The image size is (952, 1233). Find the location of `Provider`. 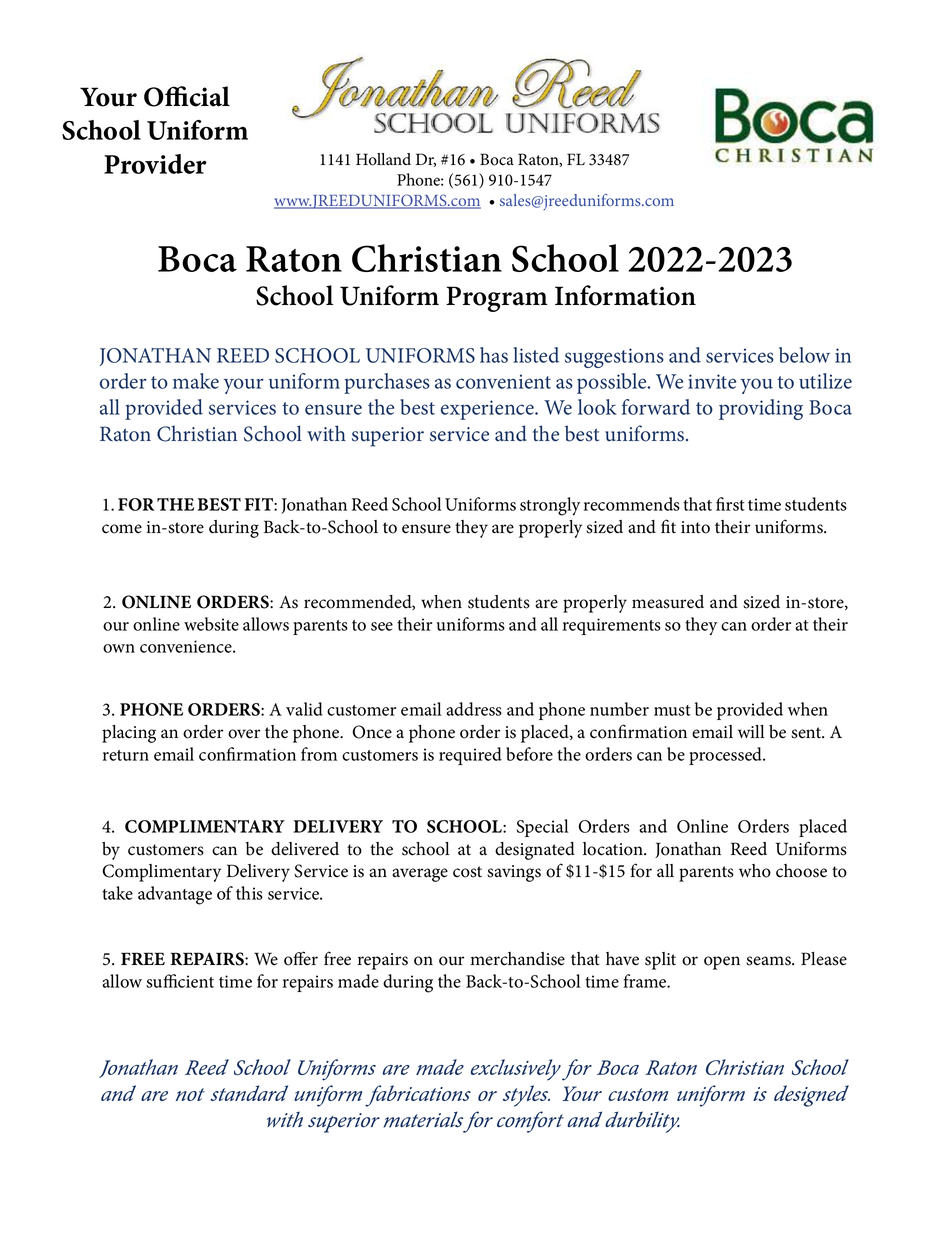

Provider is located at coordinates (155, 164).
